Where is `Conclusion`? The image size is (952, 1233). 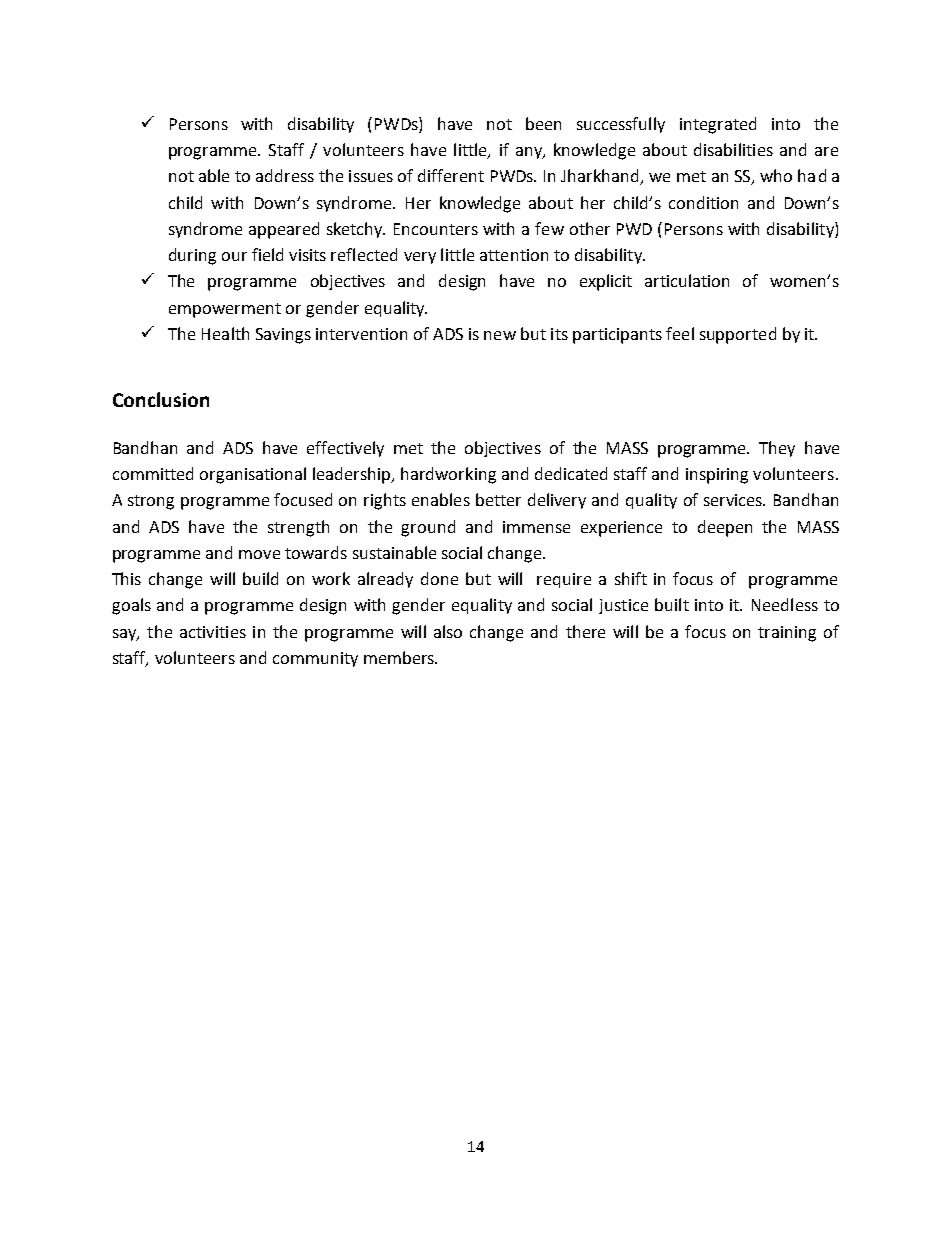 Conclusion is located at coordinates (161, 399).
